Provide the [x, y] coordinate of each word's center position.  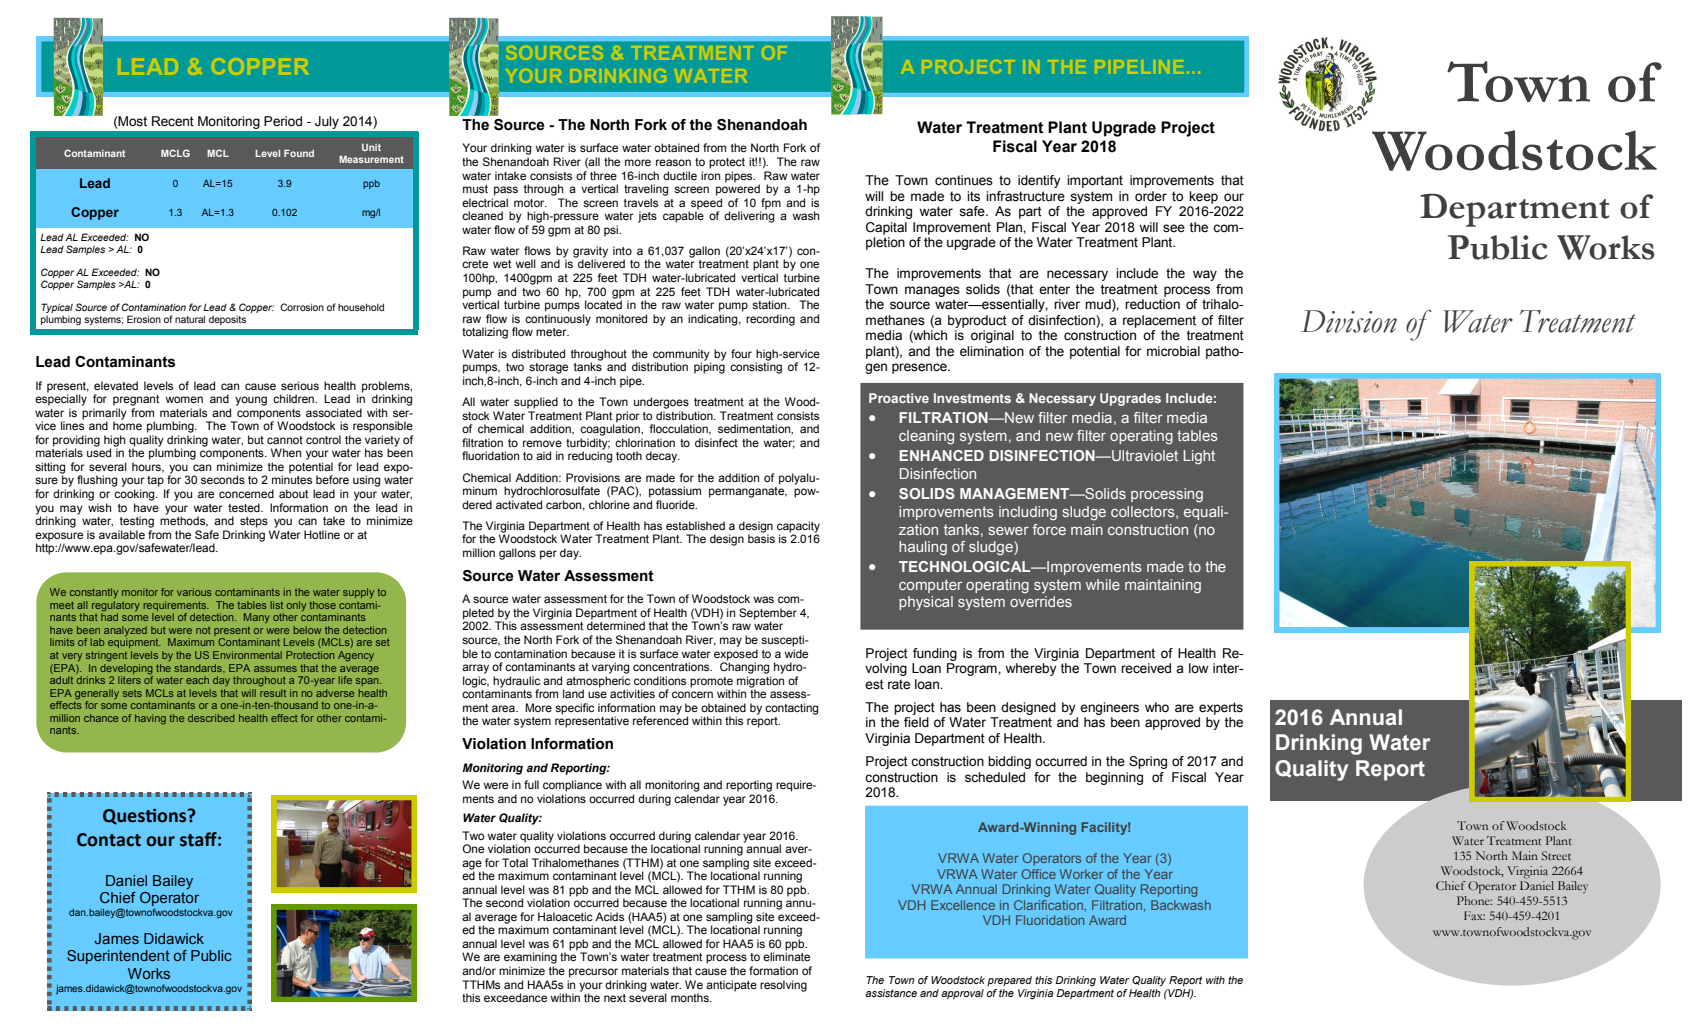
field [916, 722]
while [1103, 584]
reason [673, 162]
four [741, 353]
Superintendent [118, 957]
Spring [1148, 762]
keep [1203, 197]
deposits [227, 320]
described [211, 718]
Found [299, 153]
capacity [798, 528]
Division [1349, 321]
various [194, 592]
